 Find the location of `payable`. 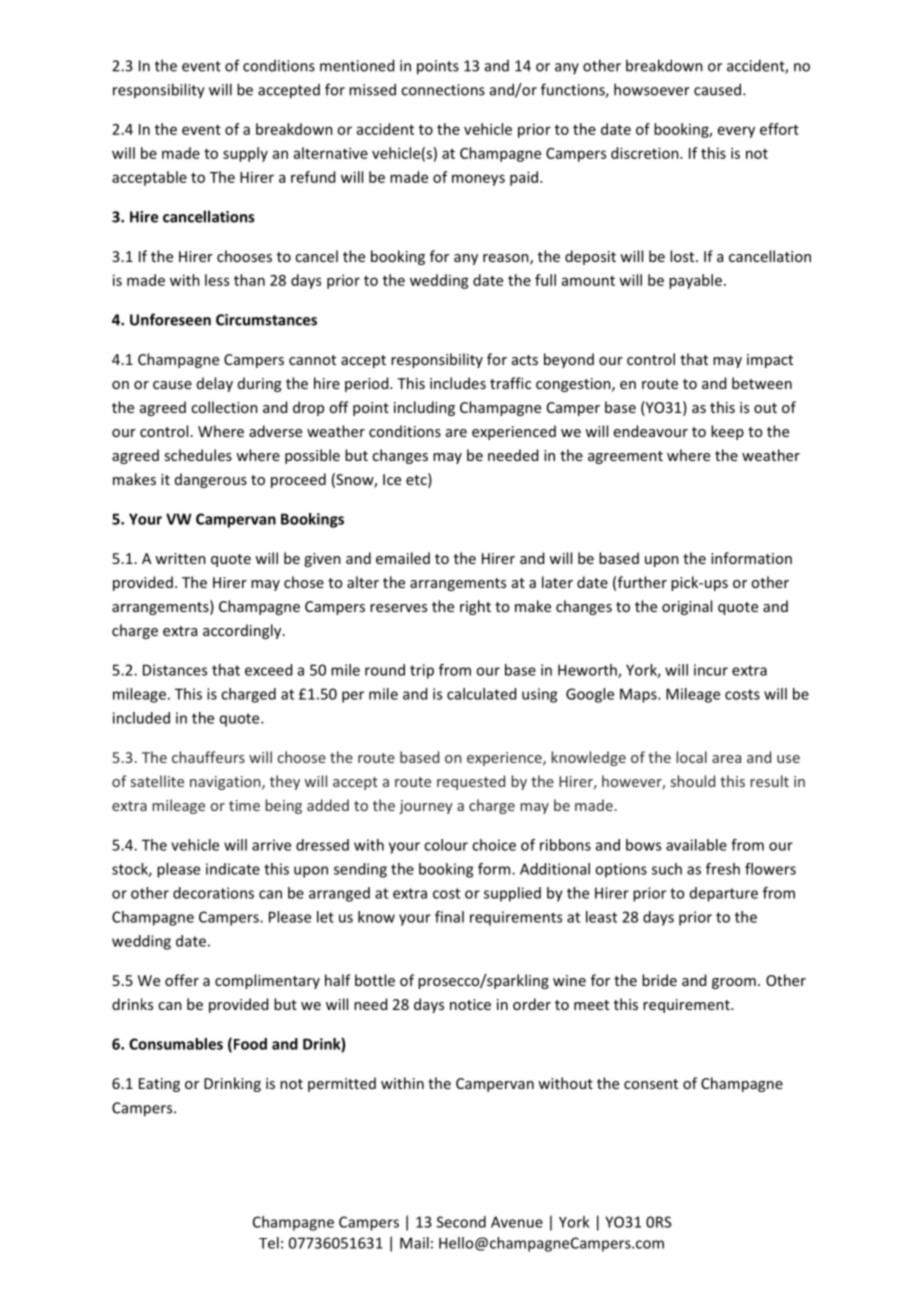

payable is located at coordinates (695, 281).
